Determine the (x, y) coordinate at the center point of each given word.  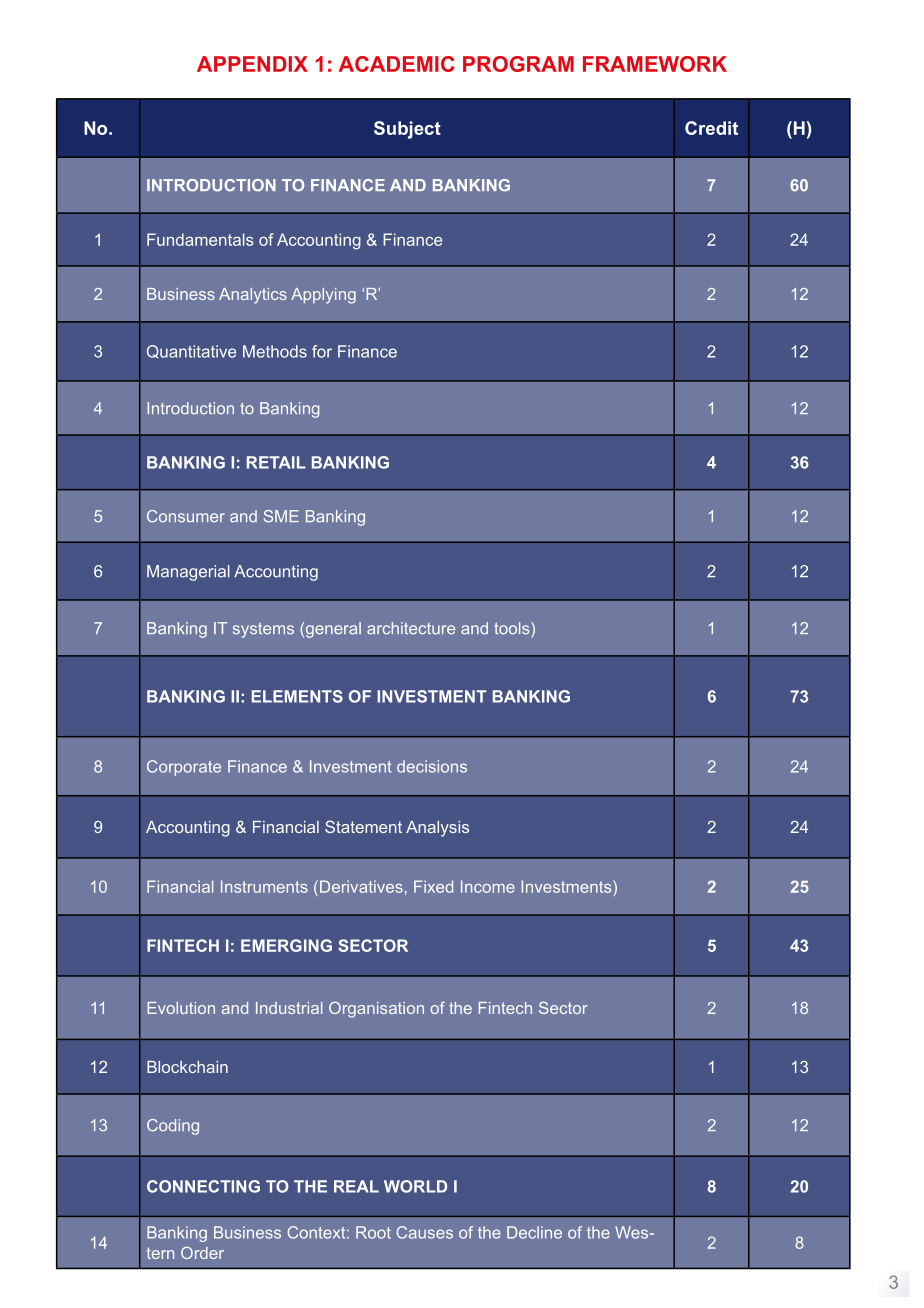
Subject (407, 130)
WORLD (415, 1186)
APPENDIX (252, 64)
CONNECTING (203, 1186)
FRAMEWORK (655, 64)
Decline (534, 1232)
